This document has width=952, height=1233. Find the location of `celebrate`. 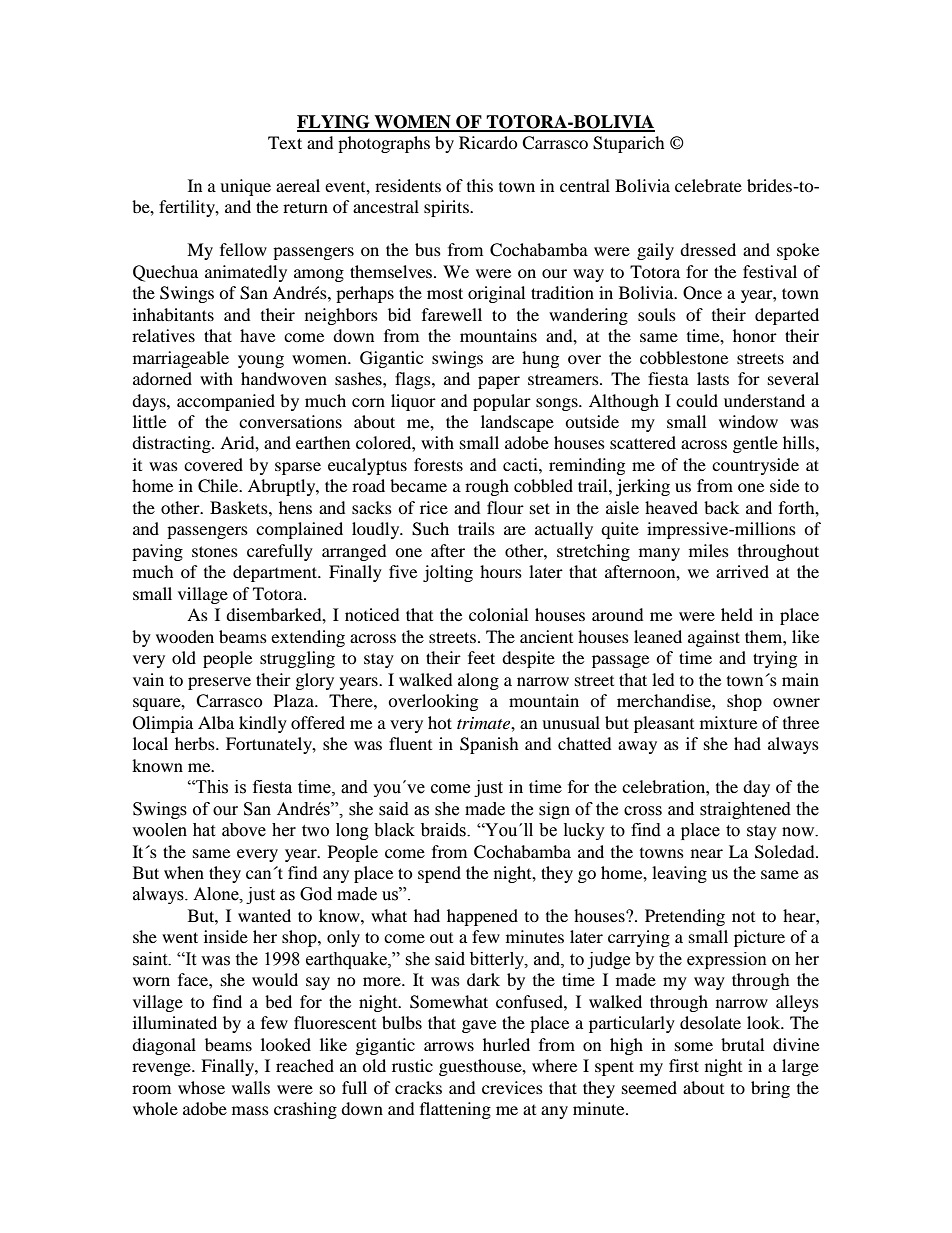

celebrate is located at coordinates (708, 185).
